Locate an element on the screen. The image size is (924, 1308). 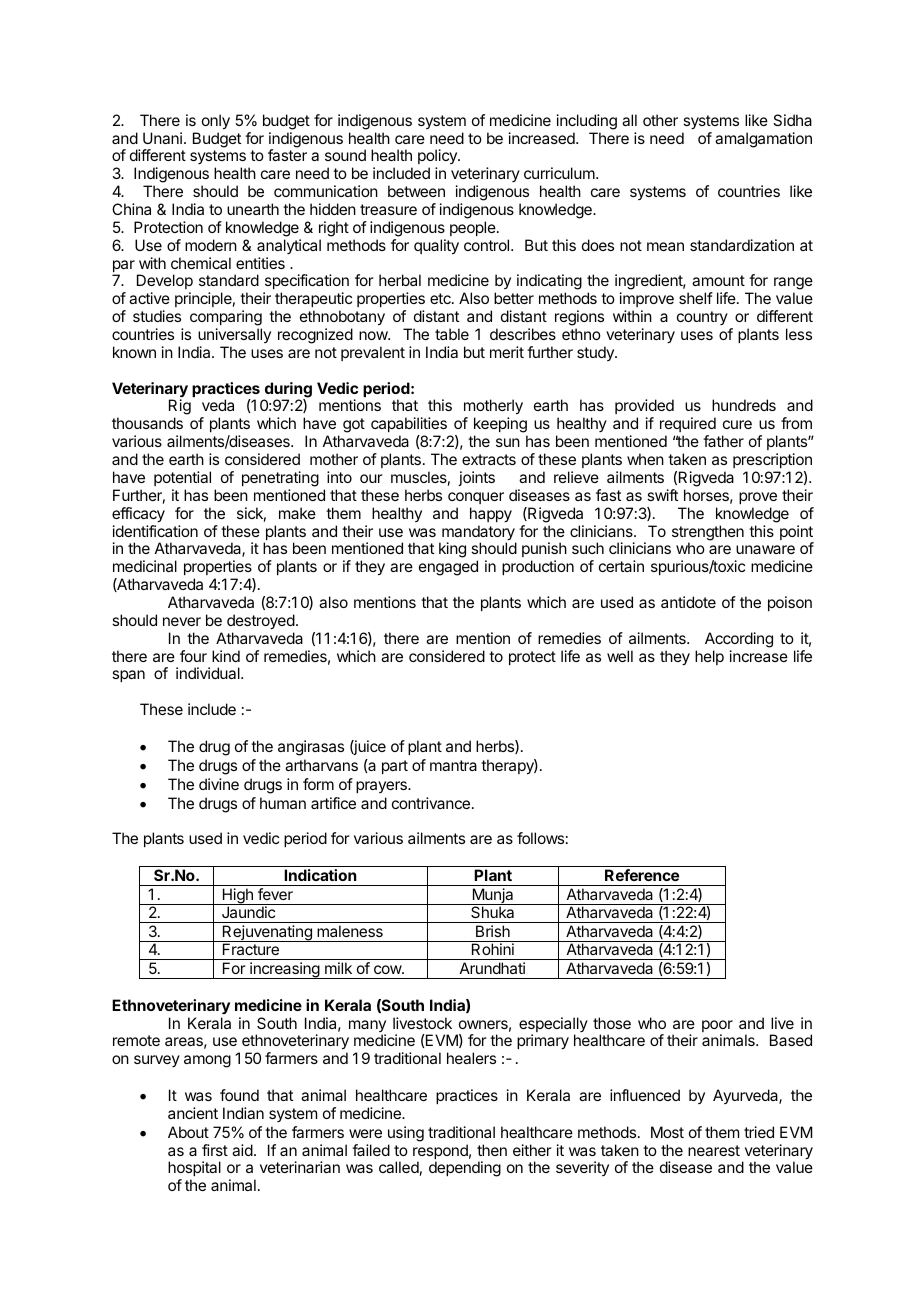
unaware is located at coordinates (765, 549).
